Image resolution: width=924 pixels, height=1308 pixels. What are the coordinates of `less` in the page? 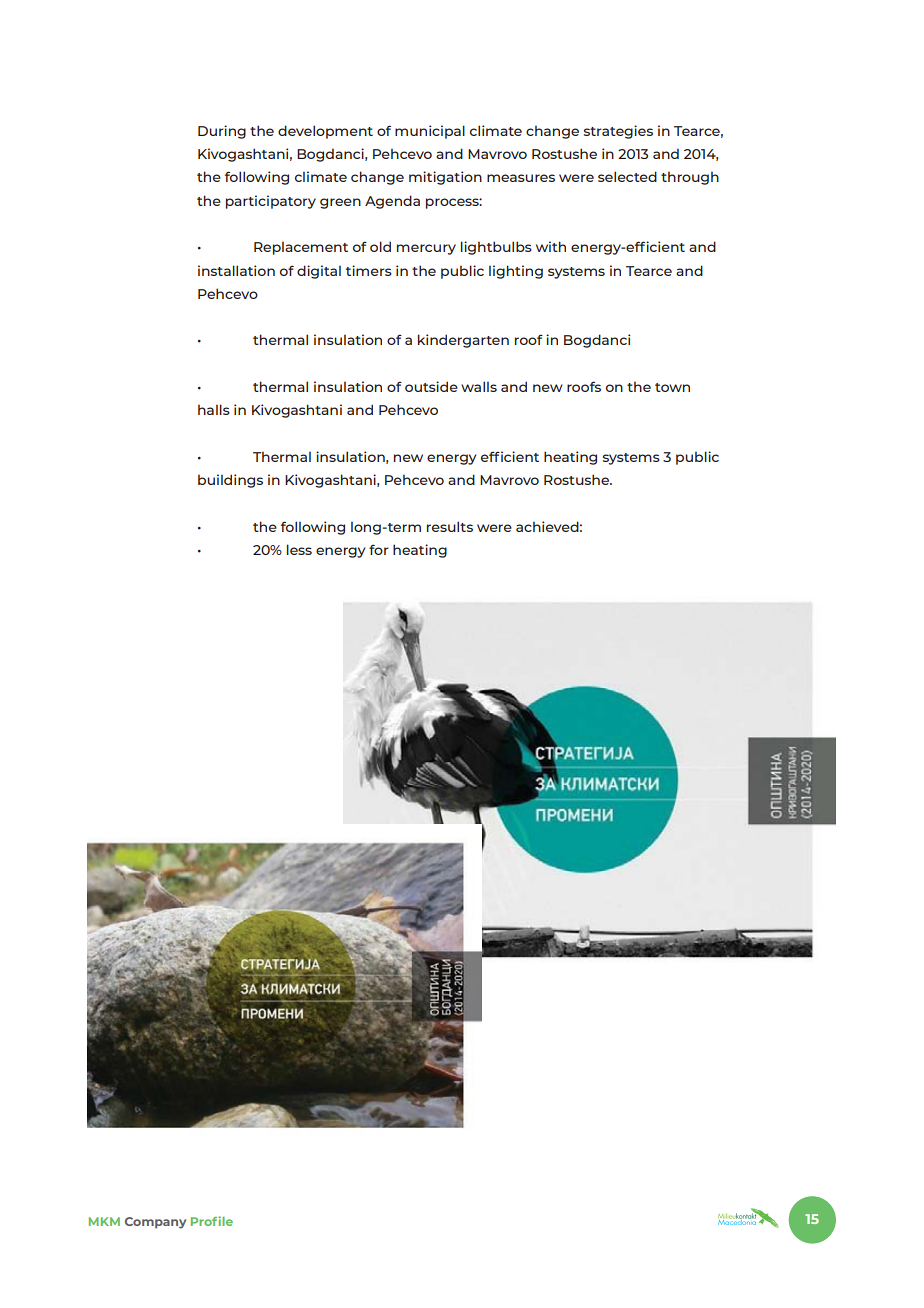 It's located at (299, 549).
